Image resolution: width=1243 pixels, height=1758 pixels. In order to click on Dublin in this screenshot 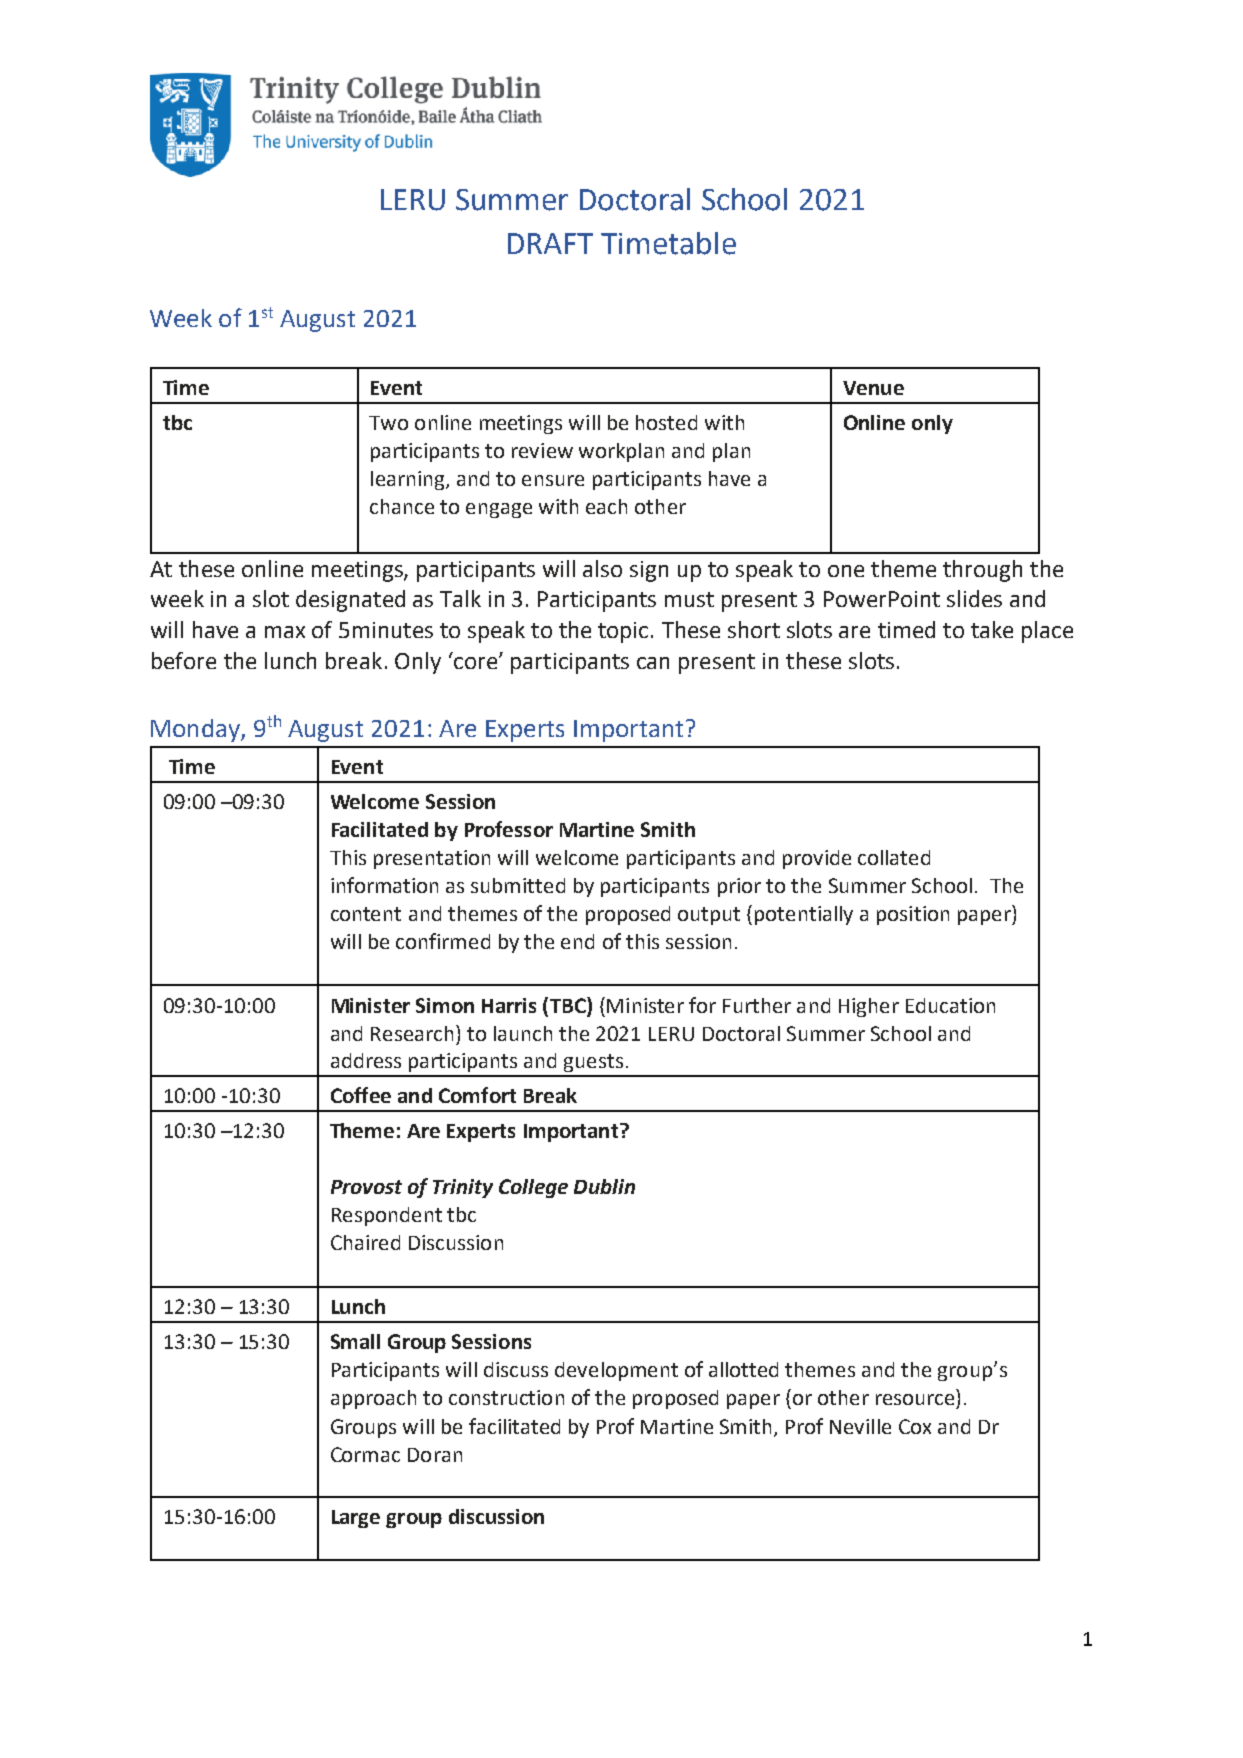, I will do `click(604, 1186)`.
